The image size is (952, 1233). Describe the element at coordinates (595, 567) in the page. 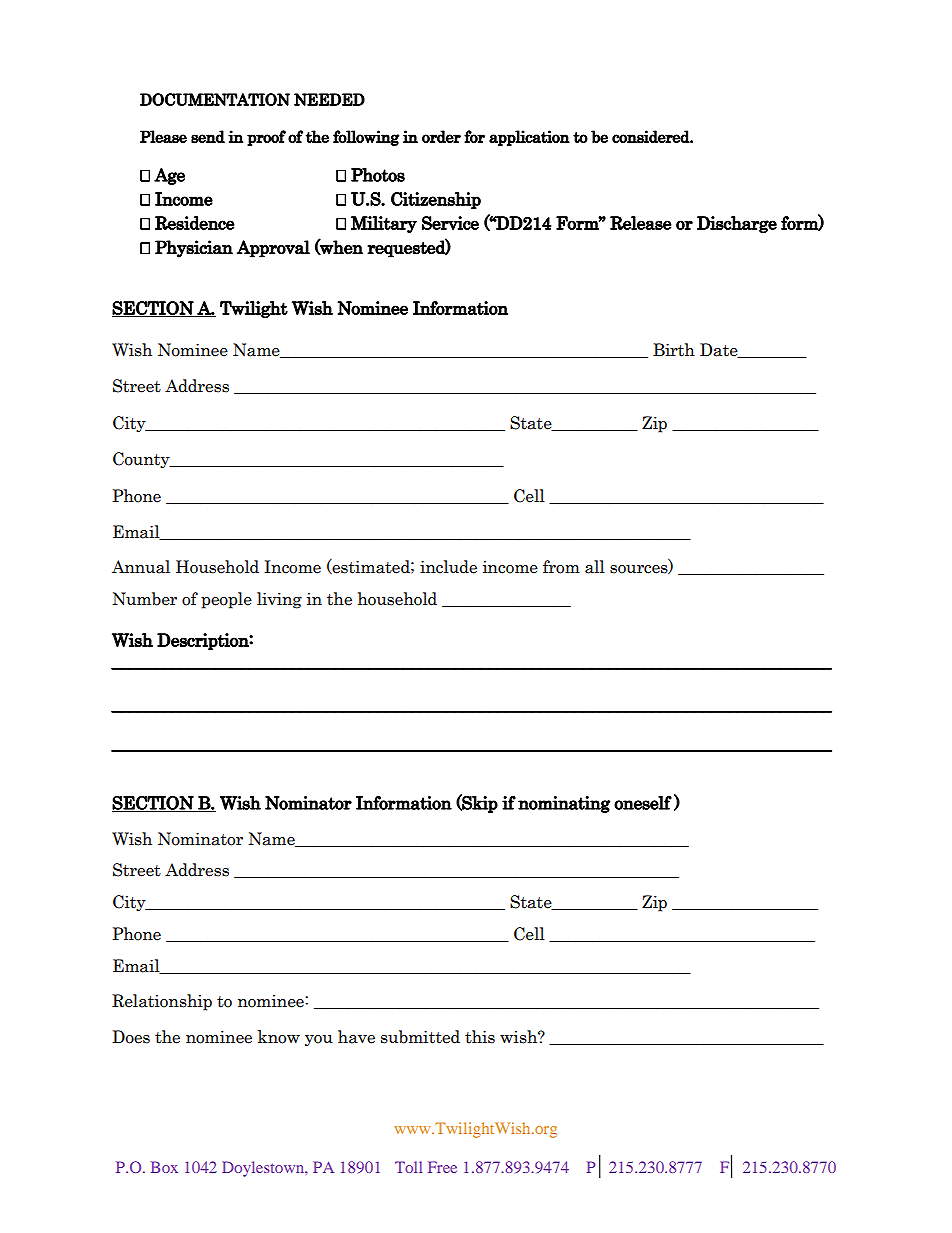

I see `all` at that location.
